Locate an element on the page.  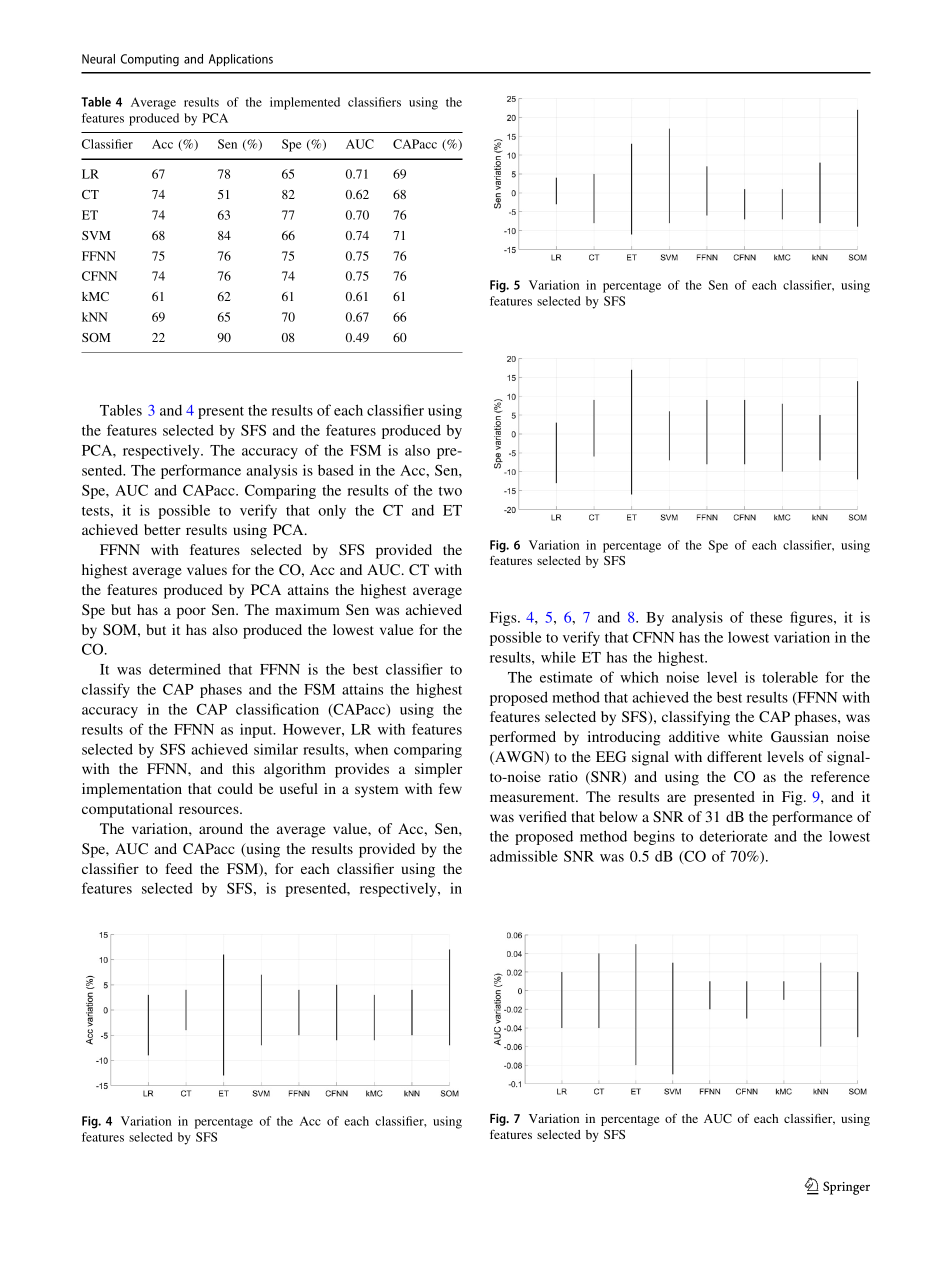
these is located at coordinates (766, 617).
